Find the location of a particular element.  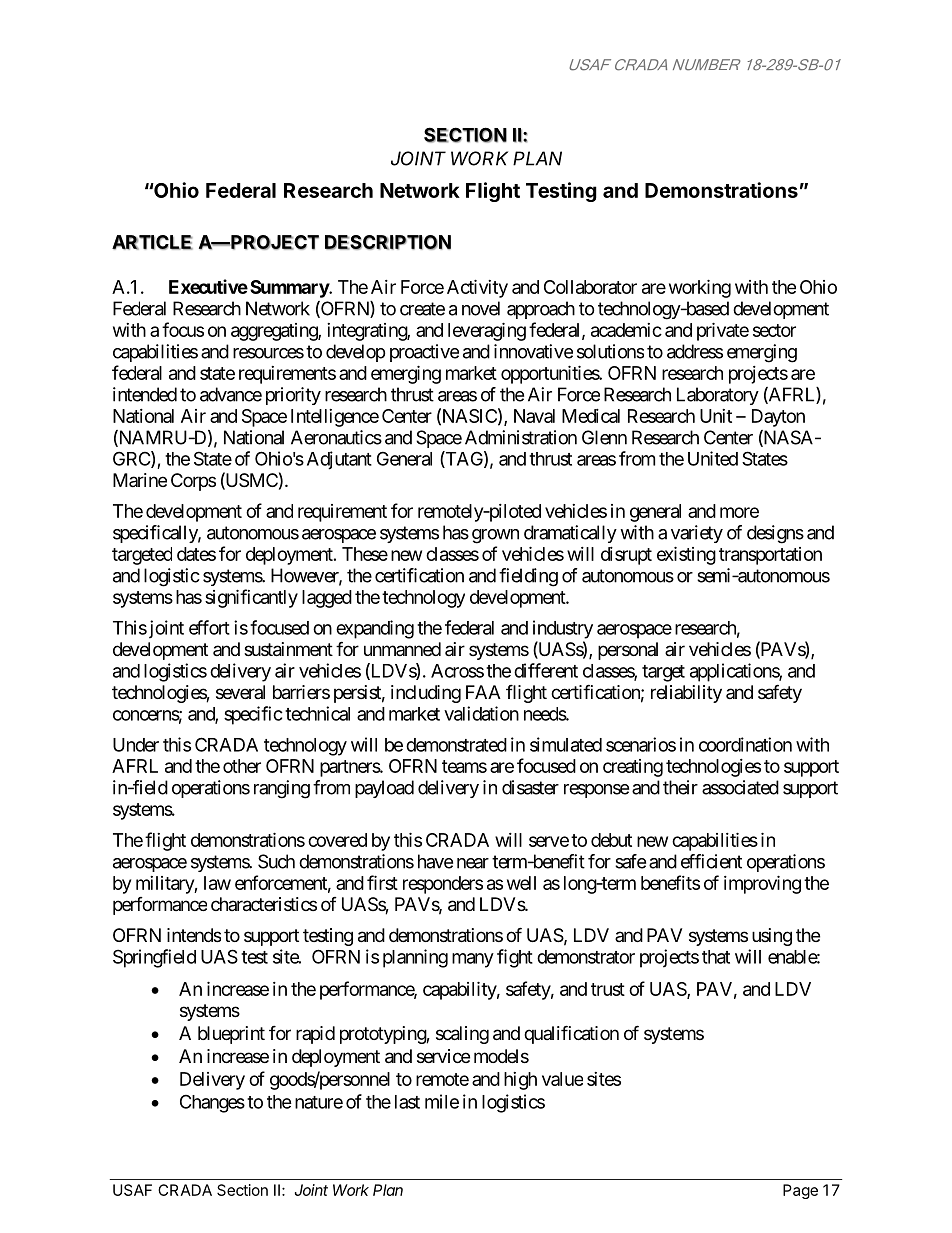

coordination is located at coordinates (745, 744).
